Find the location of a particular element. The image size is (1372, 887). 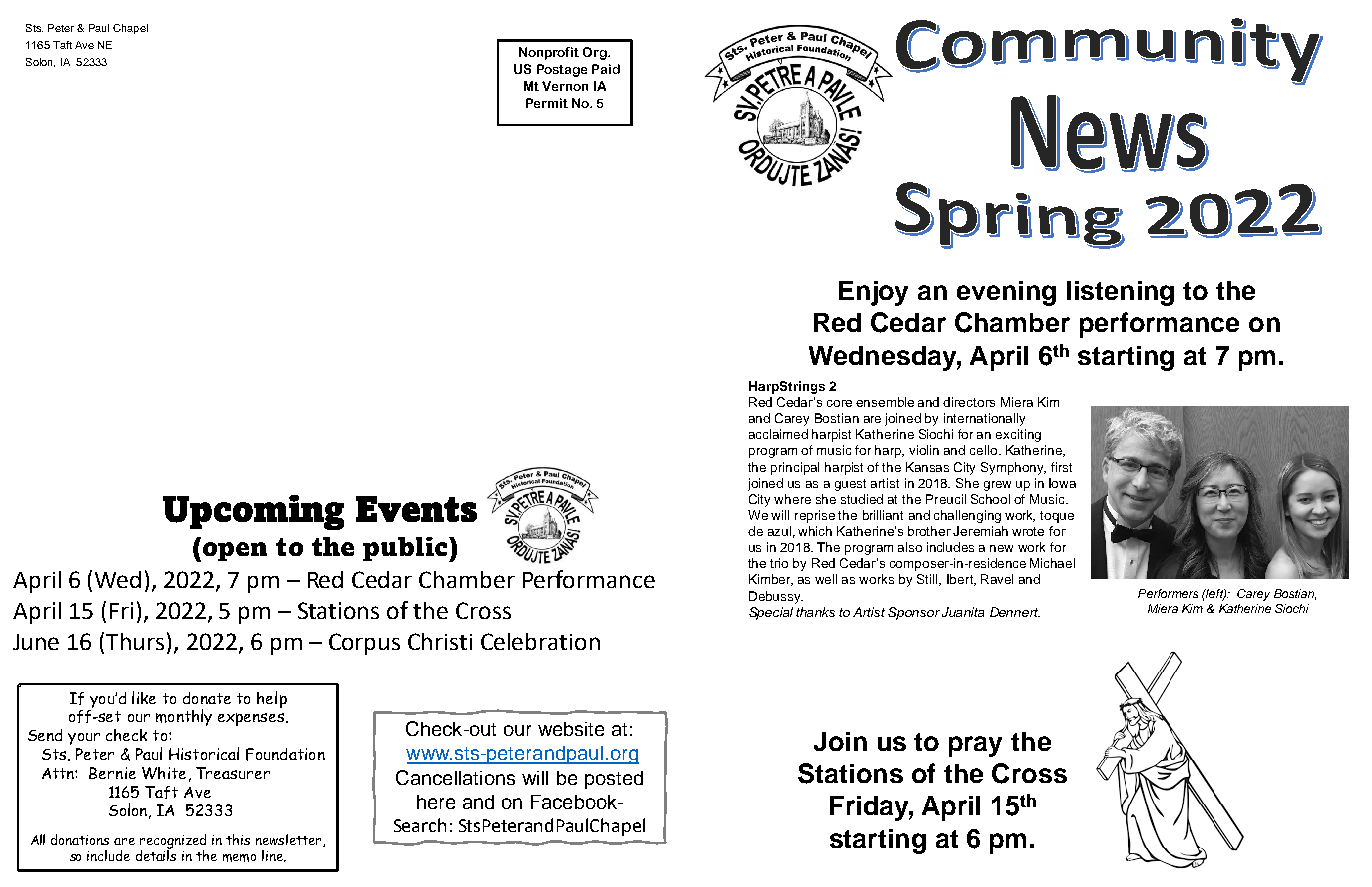

Enjoy is located at coordinates (873, 293).
